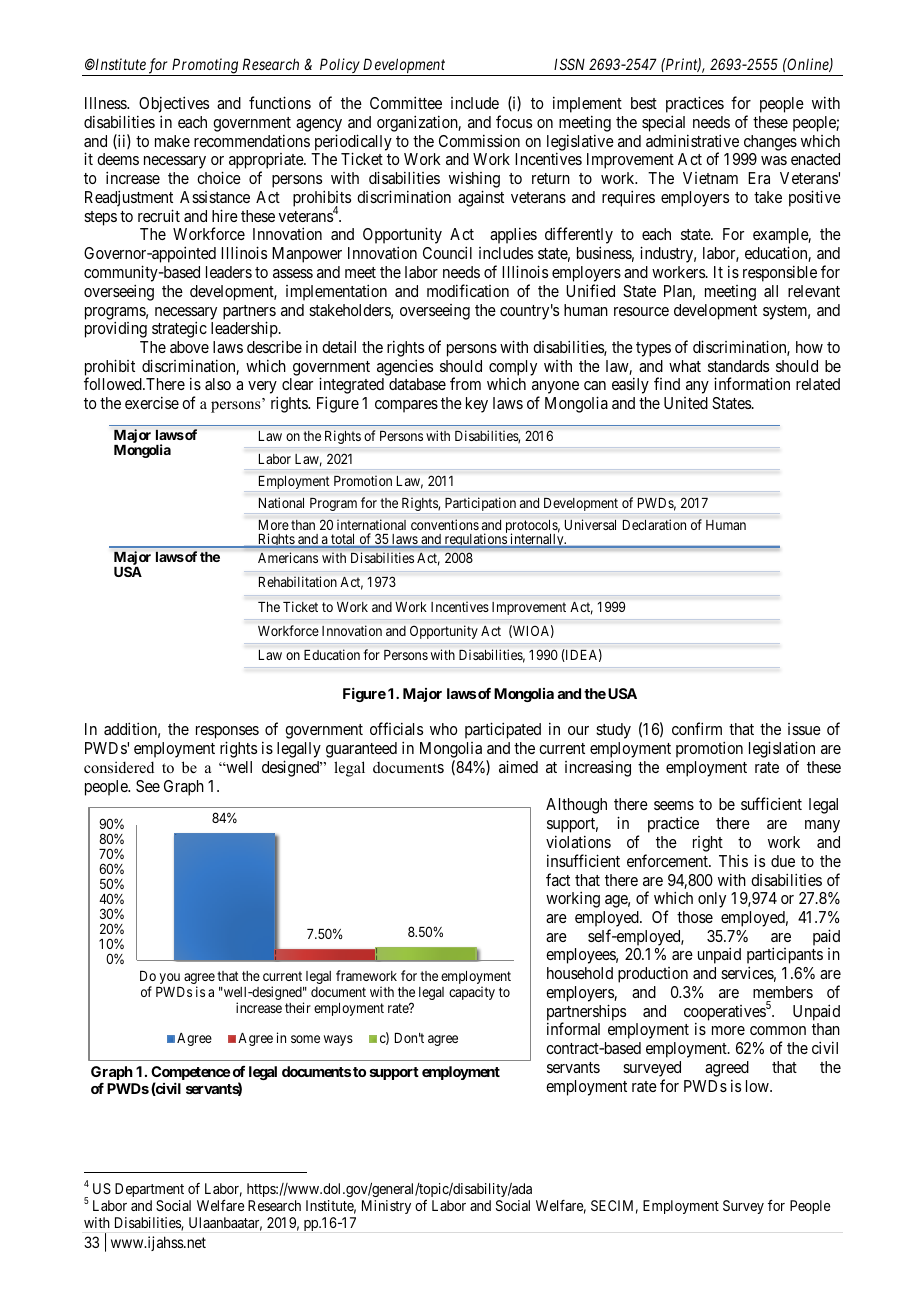 The width and height of the image is (924, 1308). I want to click on Objectives, so click(173, 106).
